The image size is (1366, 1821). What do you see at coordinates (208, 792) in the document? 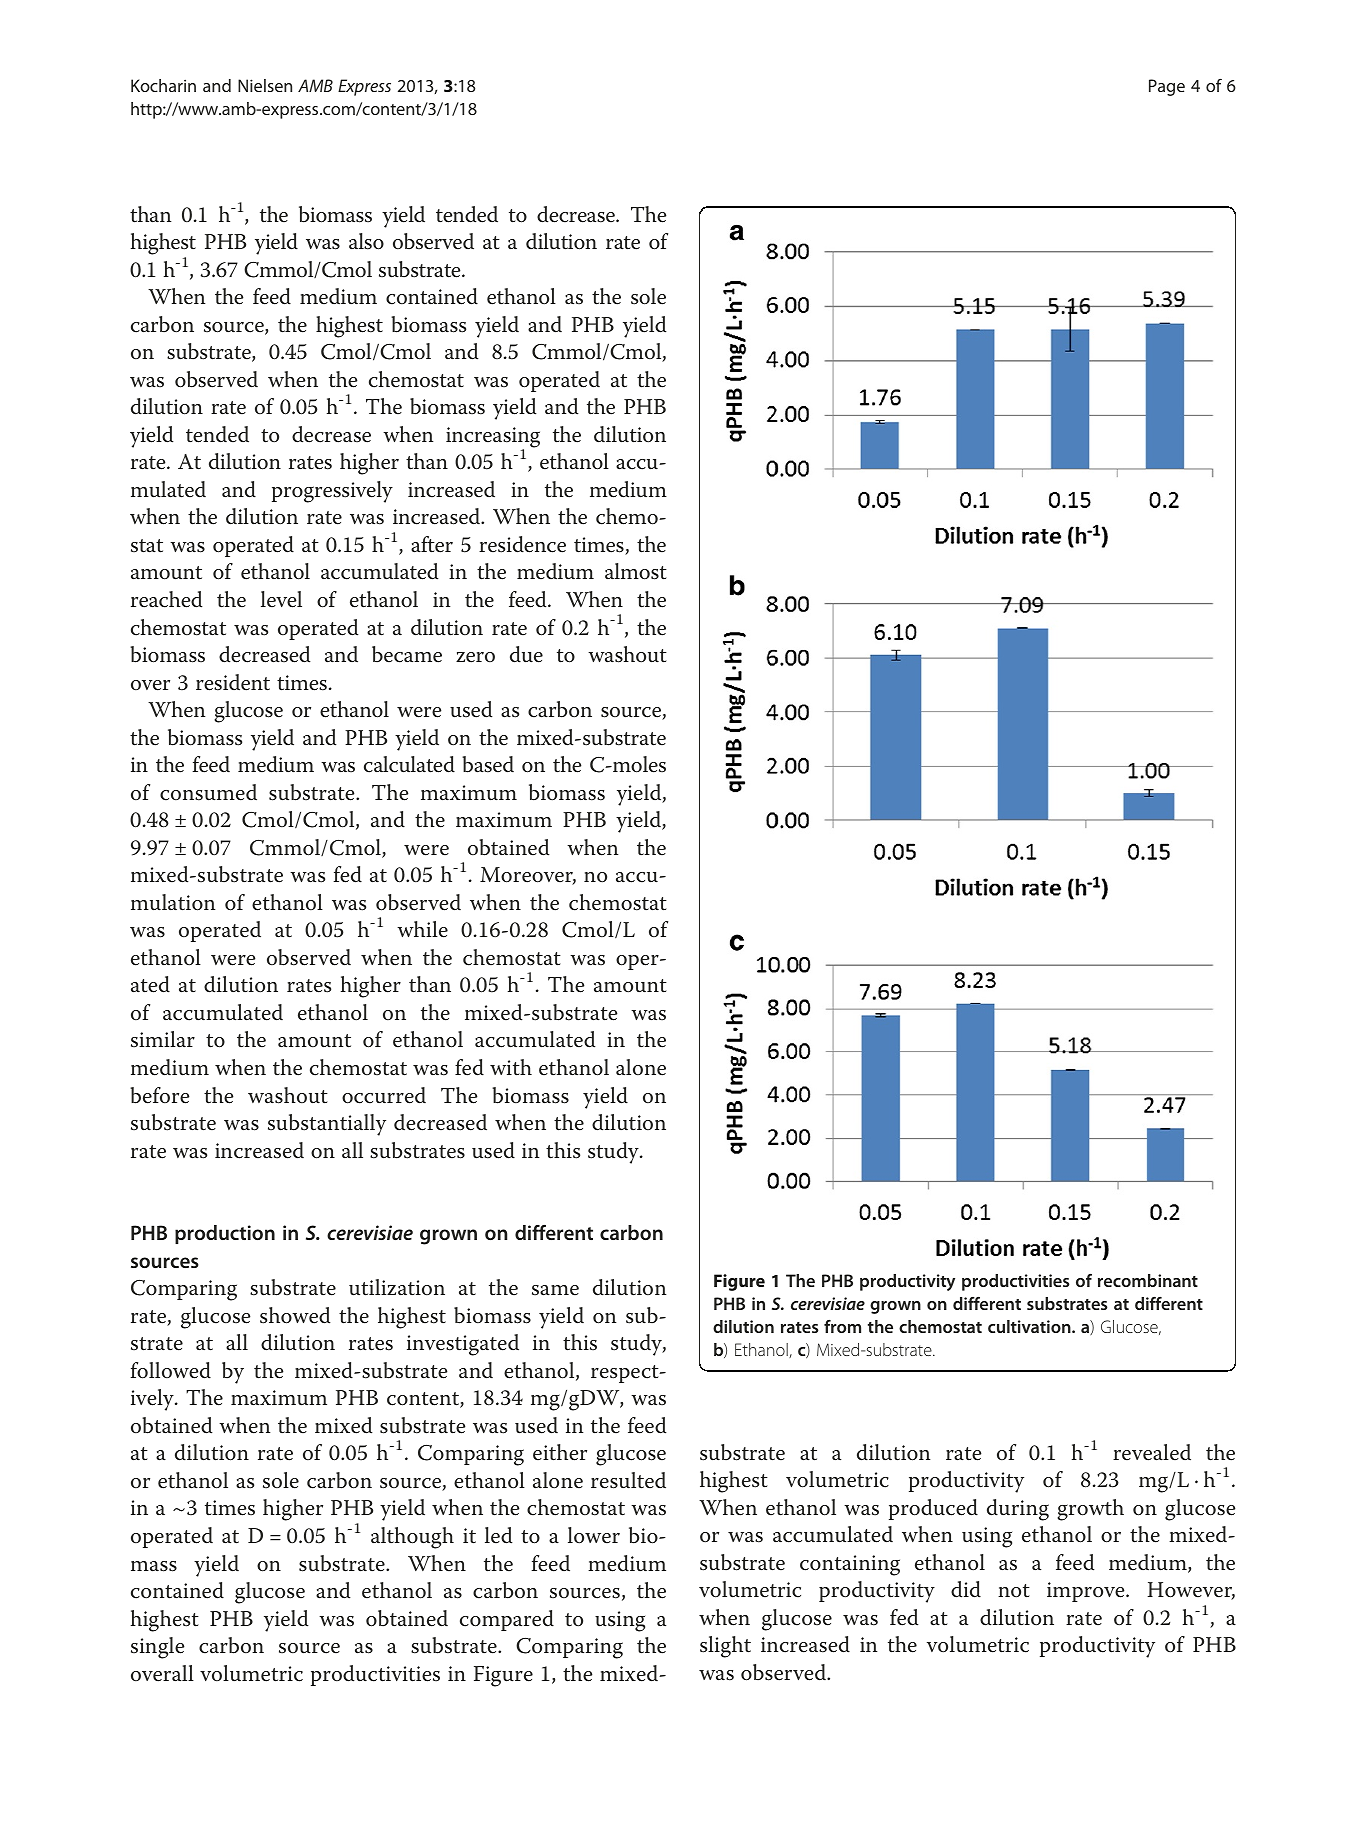
I see `consumed` at bounding box center [208, 792].
